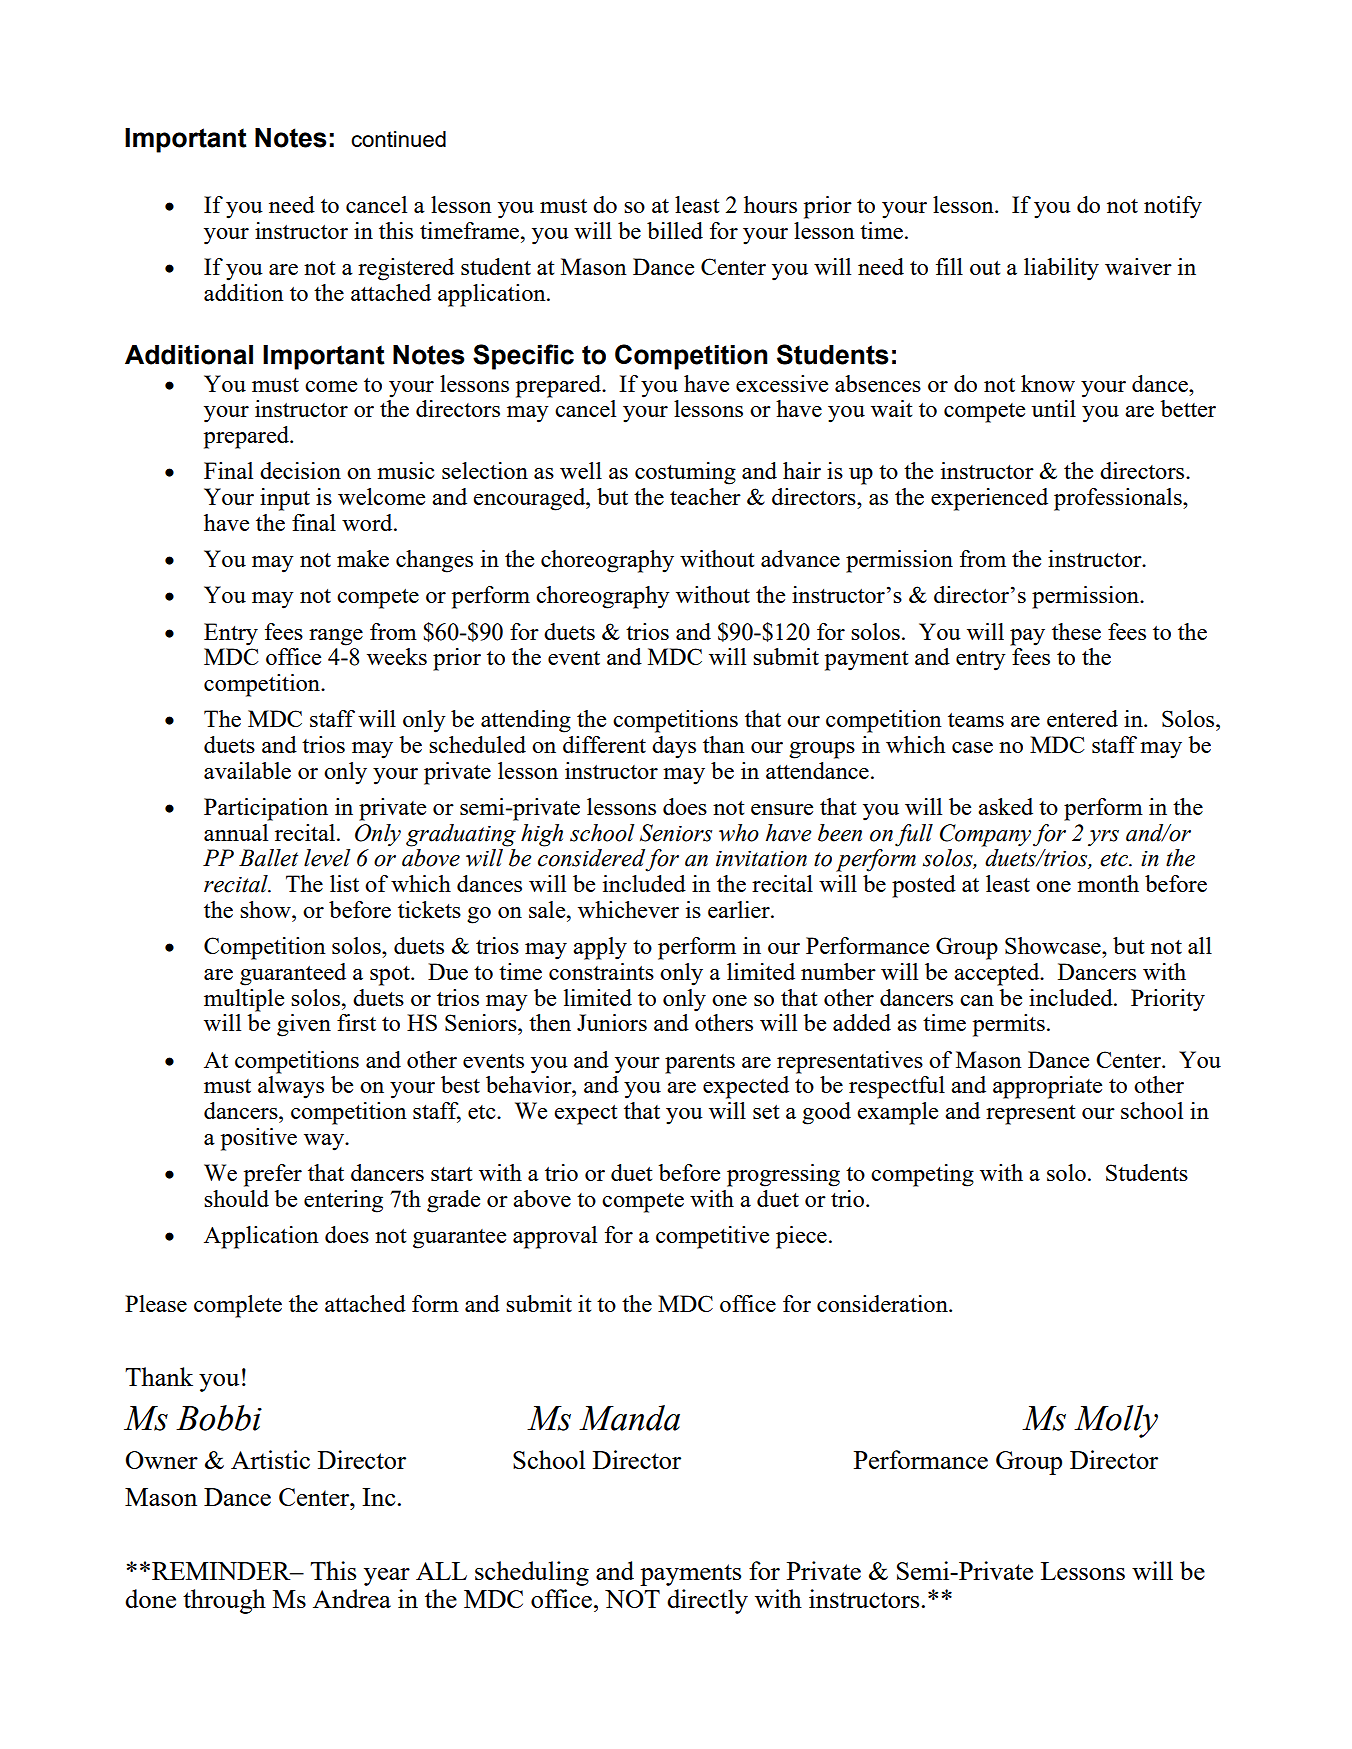 This screenshot has height=1749, width=1352. I want to click on continued, so click(398, 139).
